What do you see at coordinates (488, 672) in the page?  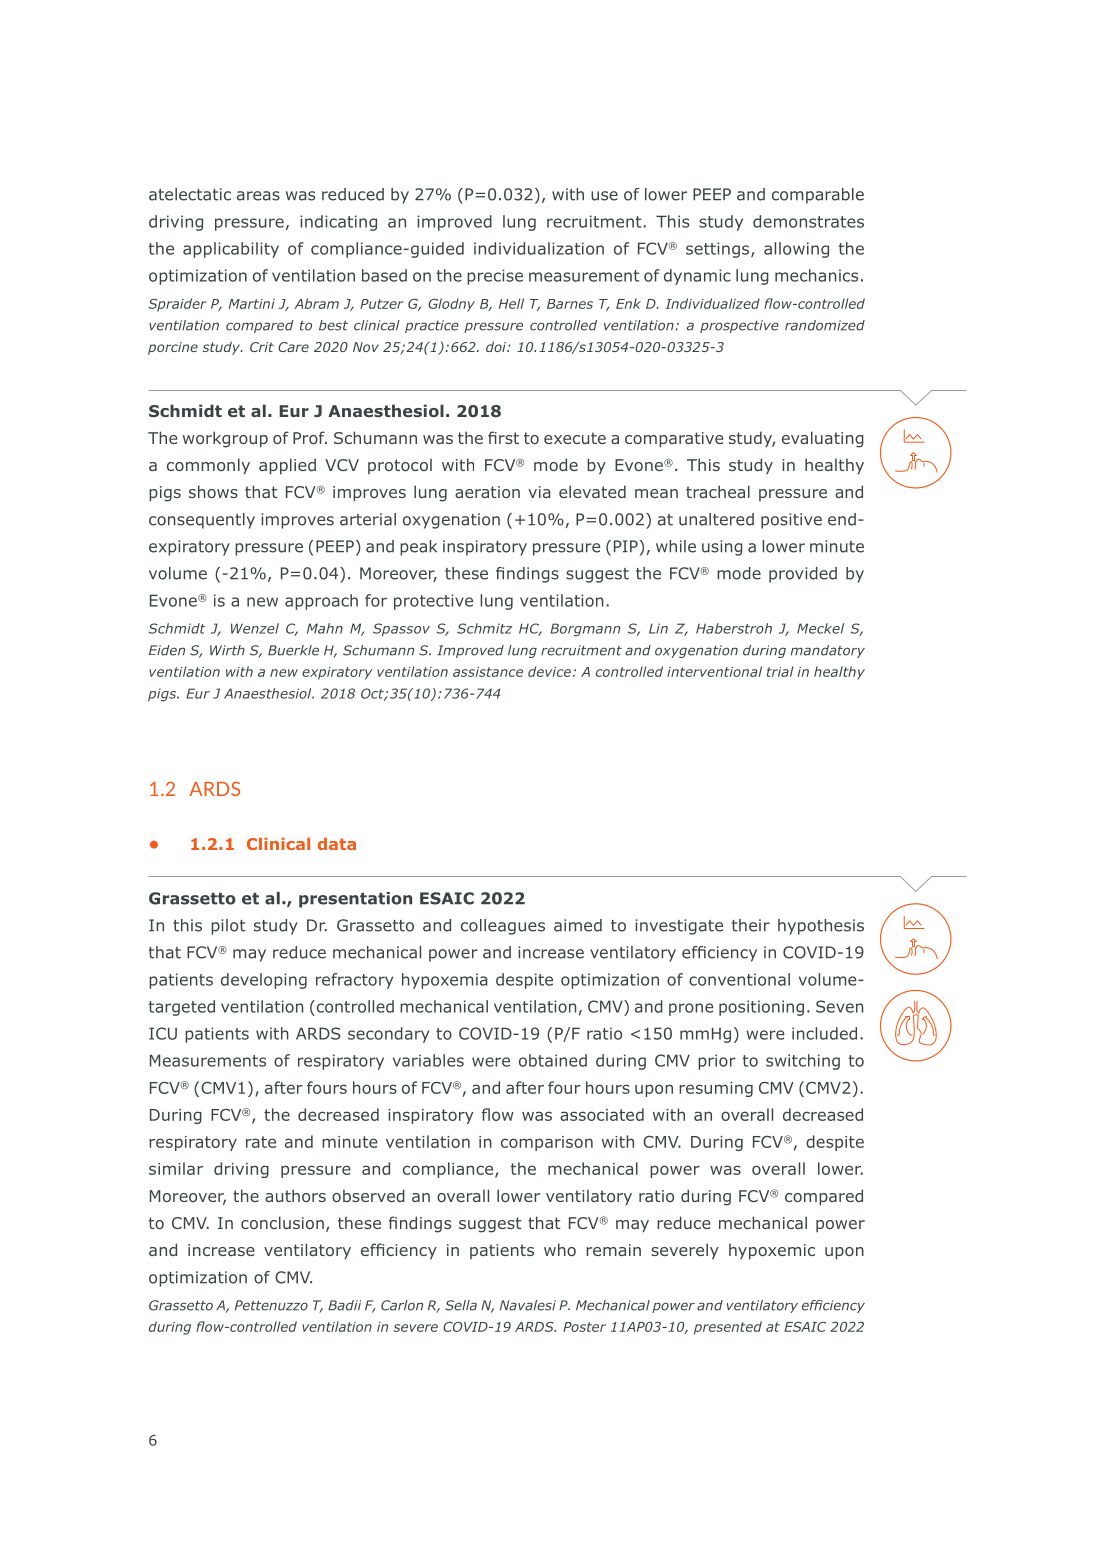 I see `assistance` at bounding box center [488, 672].
